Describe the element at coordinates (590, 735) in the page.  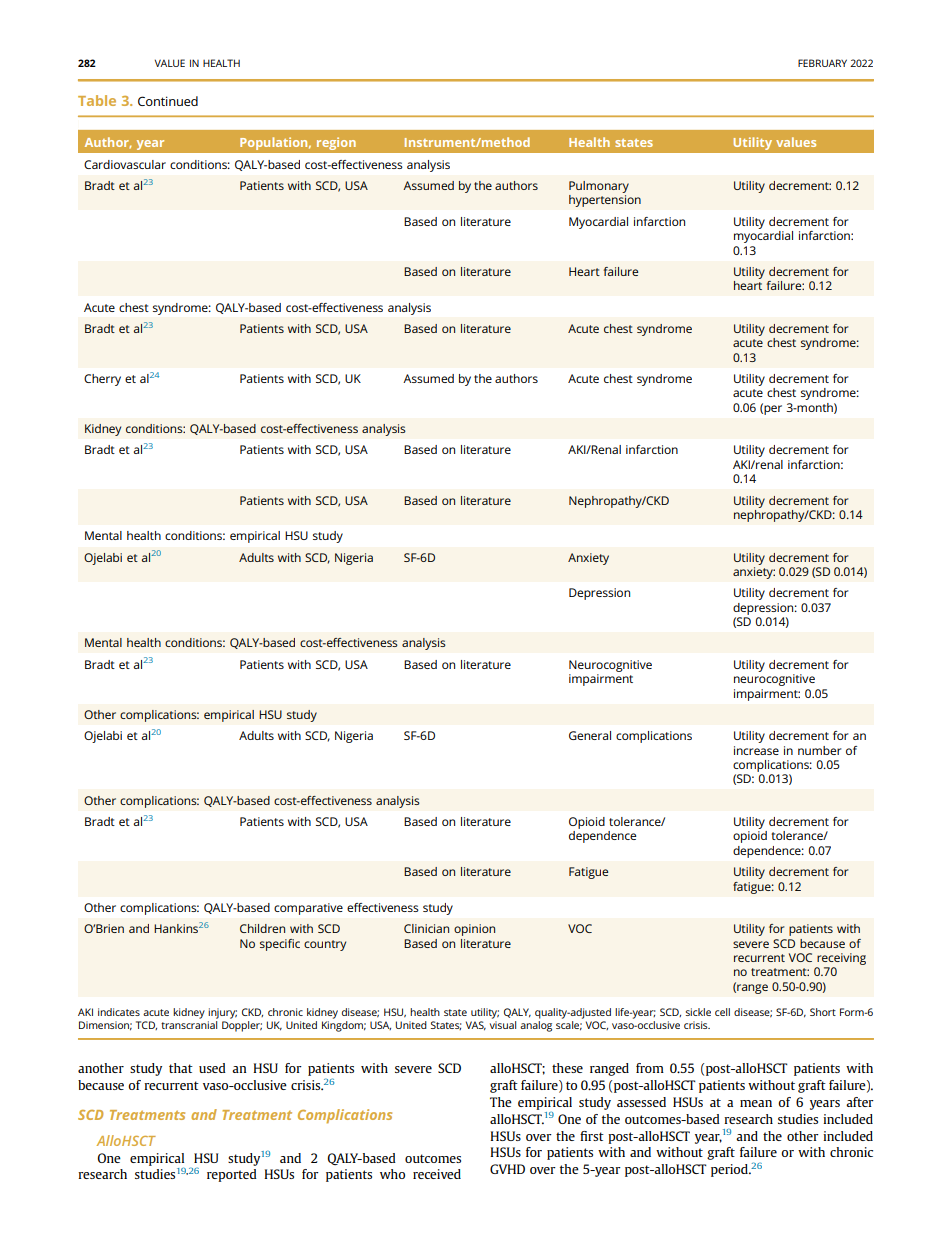
I see `General` at that location.
